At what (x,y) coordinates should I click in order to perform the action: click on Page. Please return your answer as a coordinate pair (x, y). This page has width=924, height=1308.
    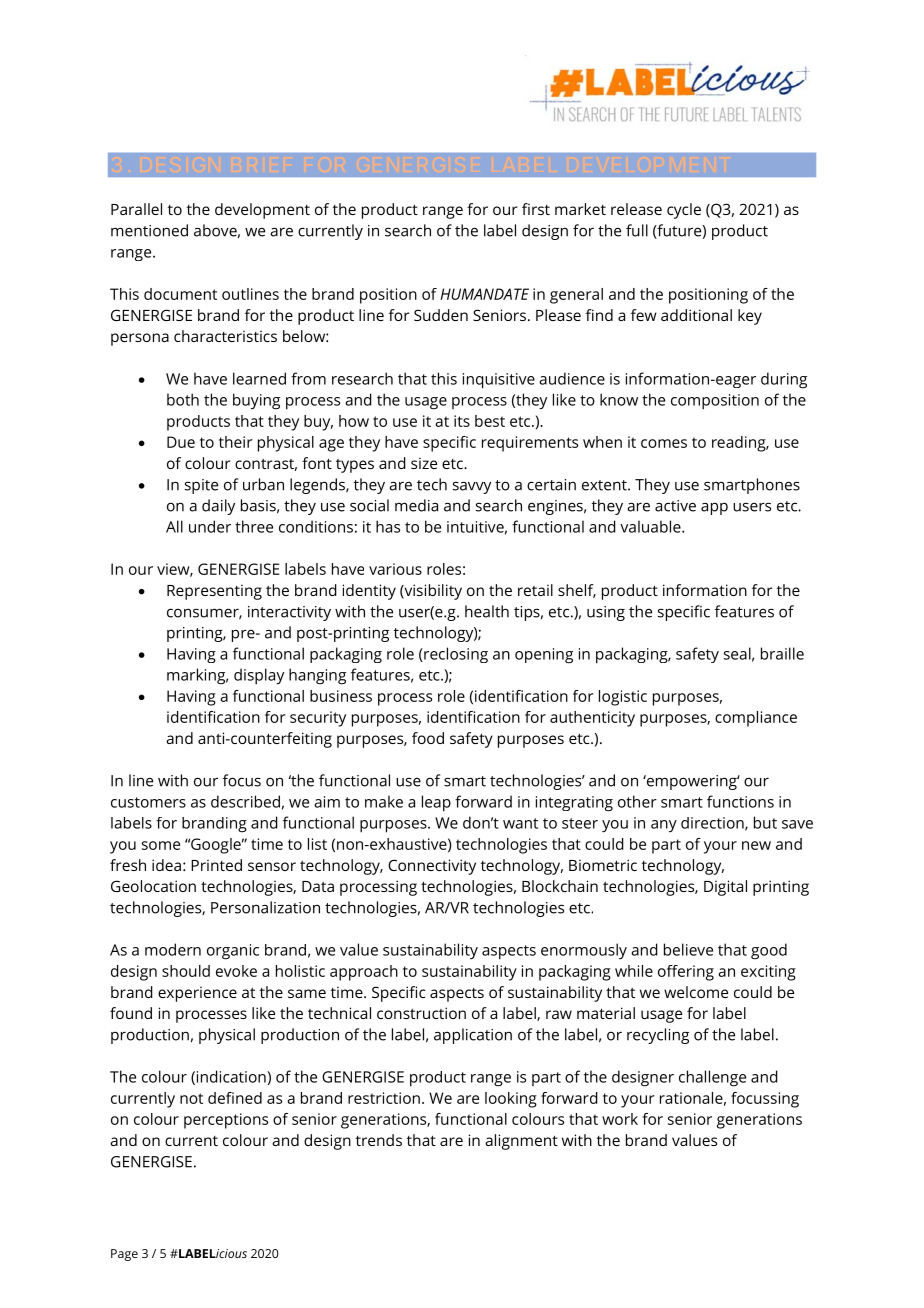
    Looking at the image, I should click on (124, 1255).
